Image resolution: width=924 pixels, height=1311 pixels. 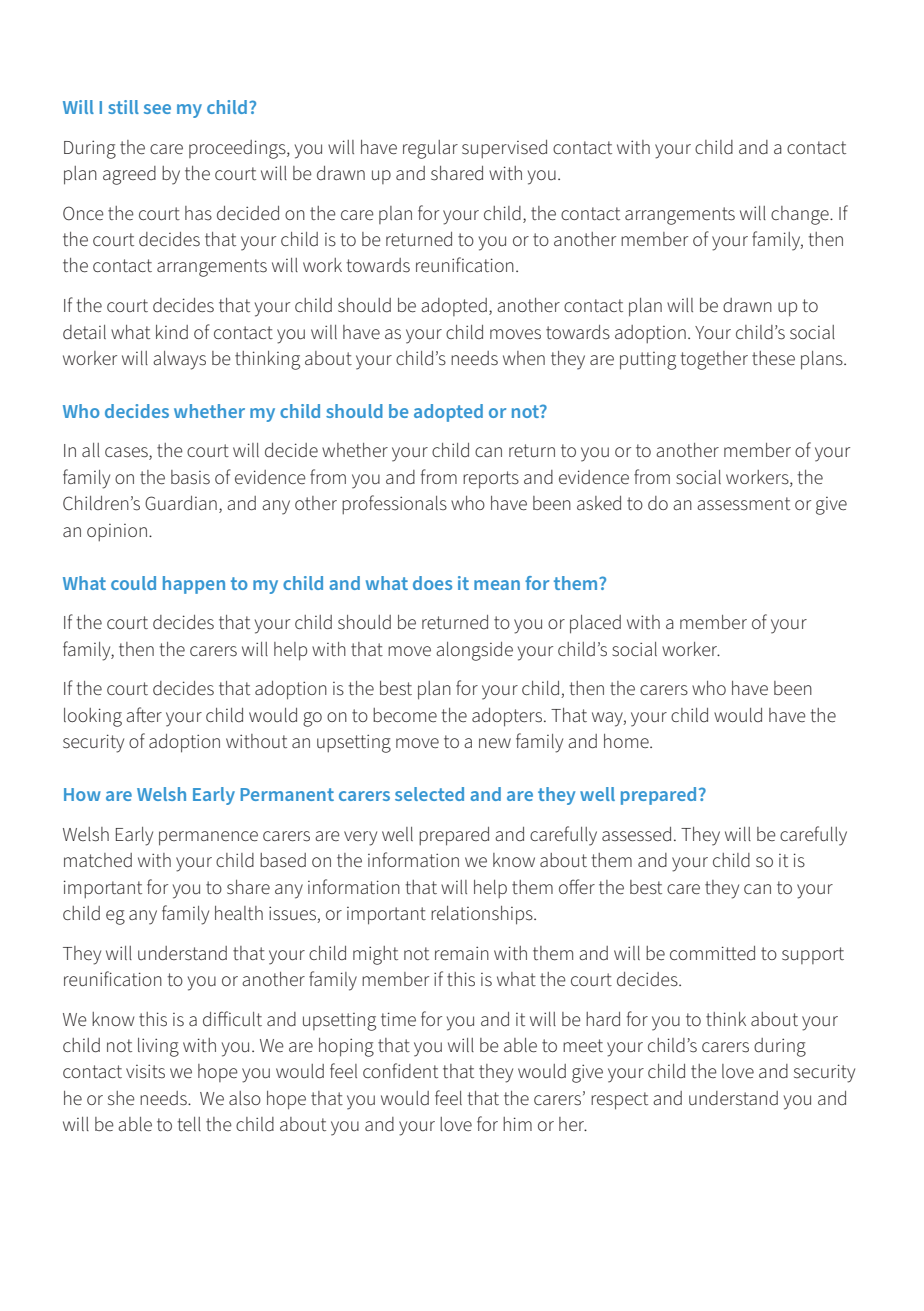 I want to click on confident, so click(x=400, y=1071).
